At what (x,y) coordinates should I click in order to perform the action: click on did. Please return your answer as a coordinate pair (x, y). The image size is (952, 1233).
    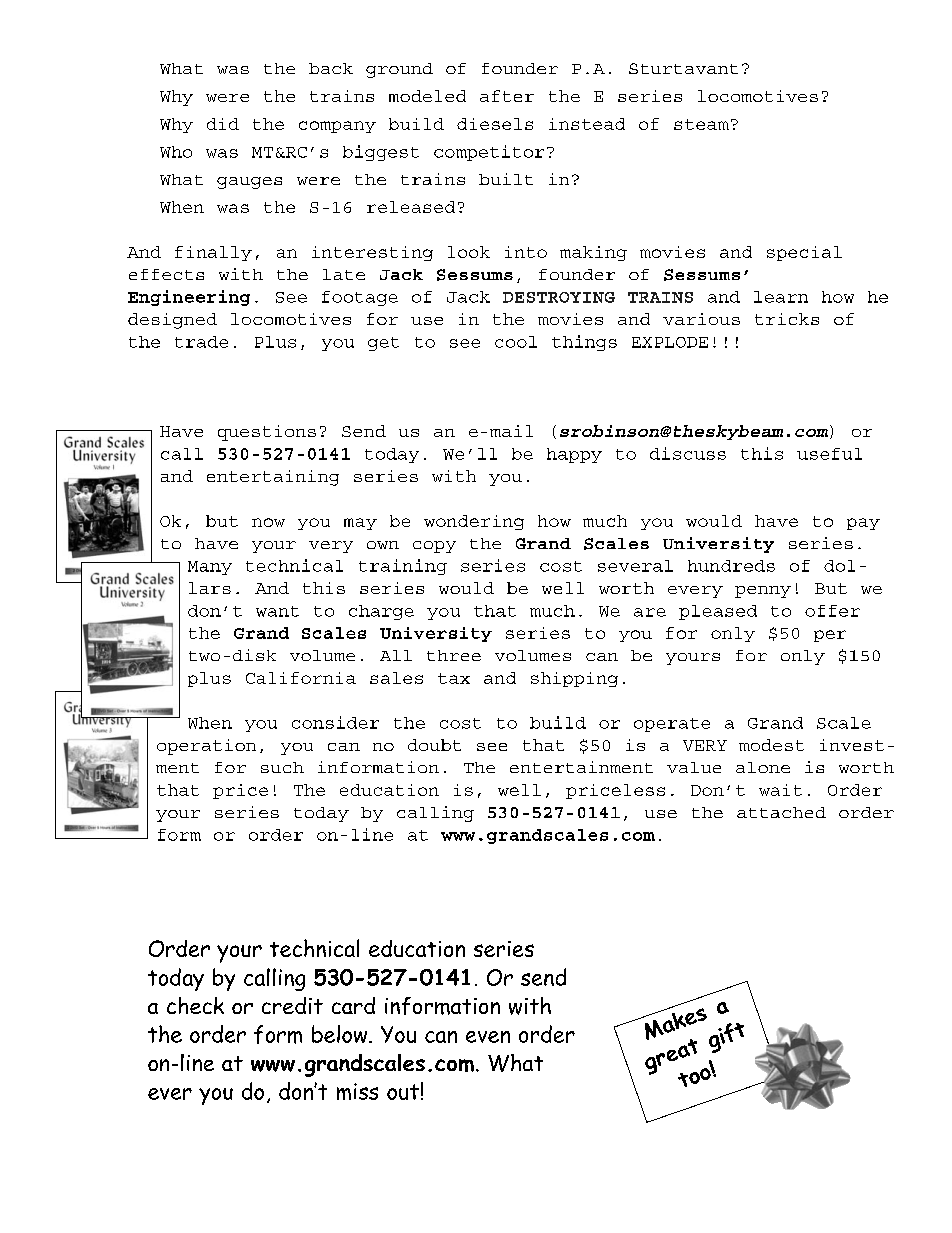
    Looking at the image, I should click on (223, 124).
